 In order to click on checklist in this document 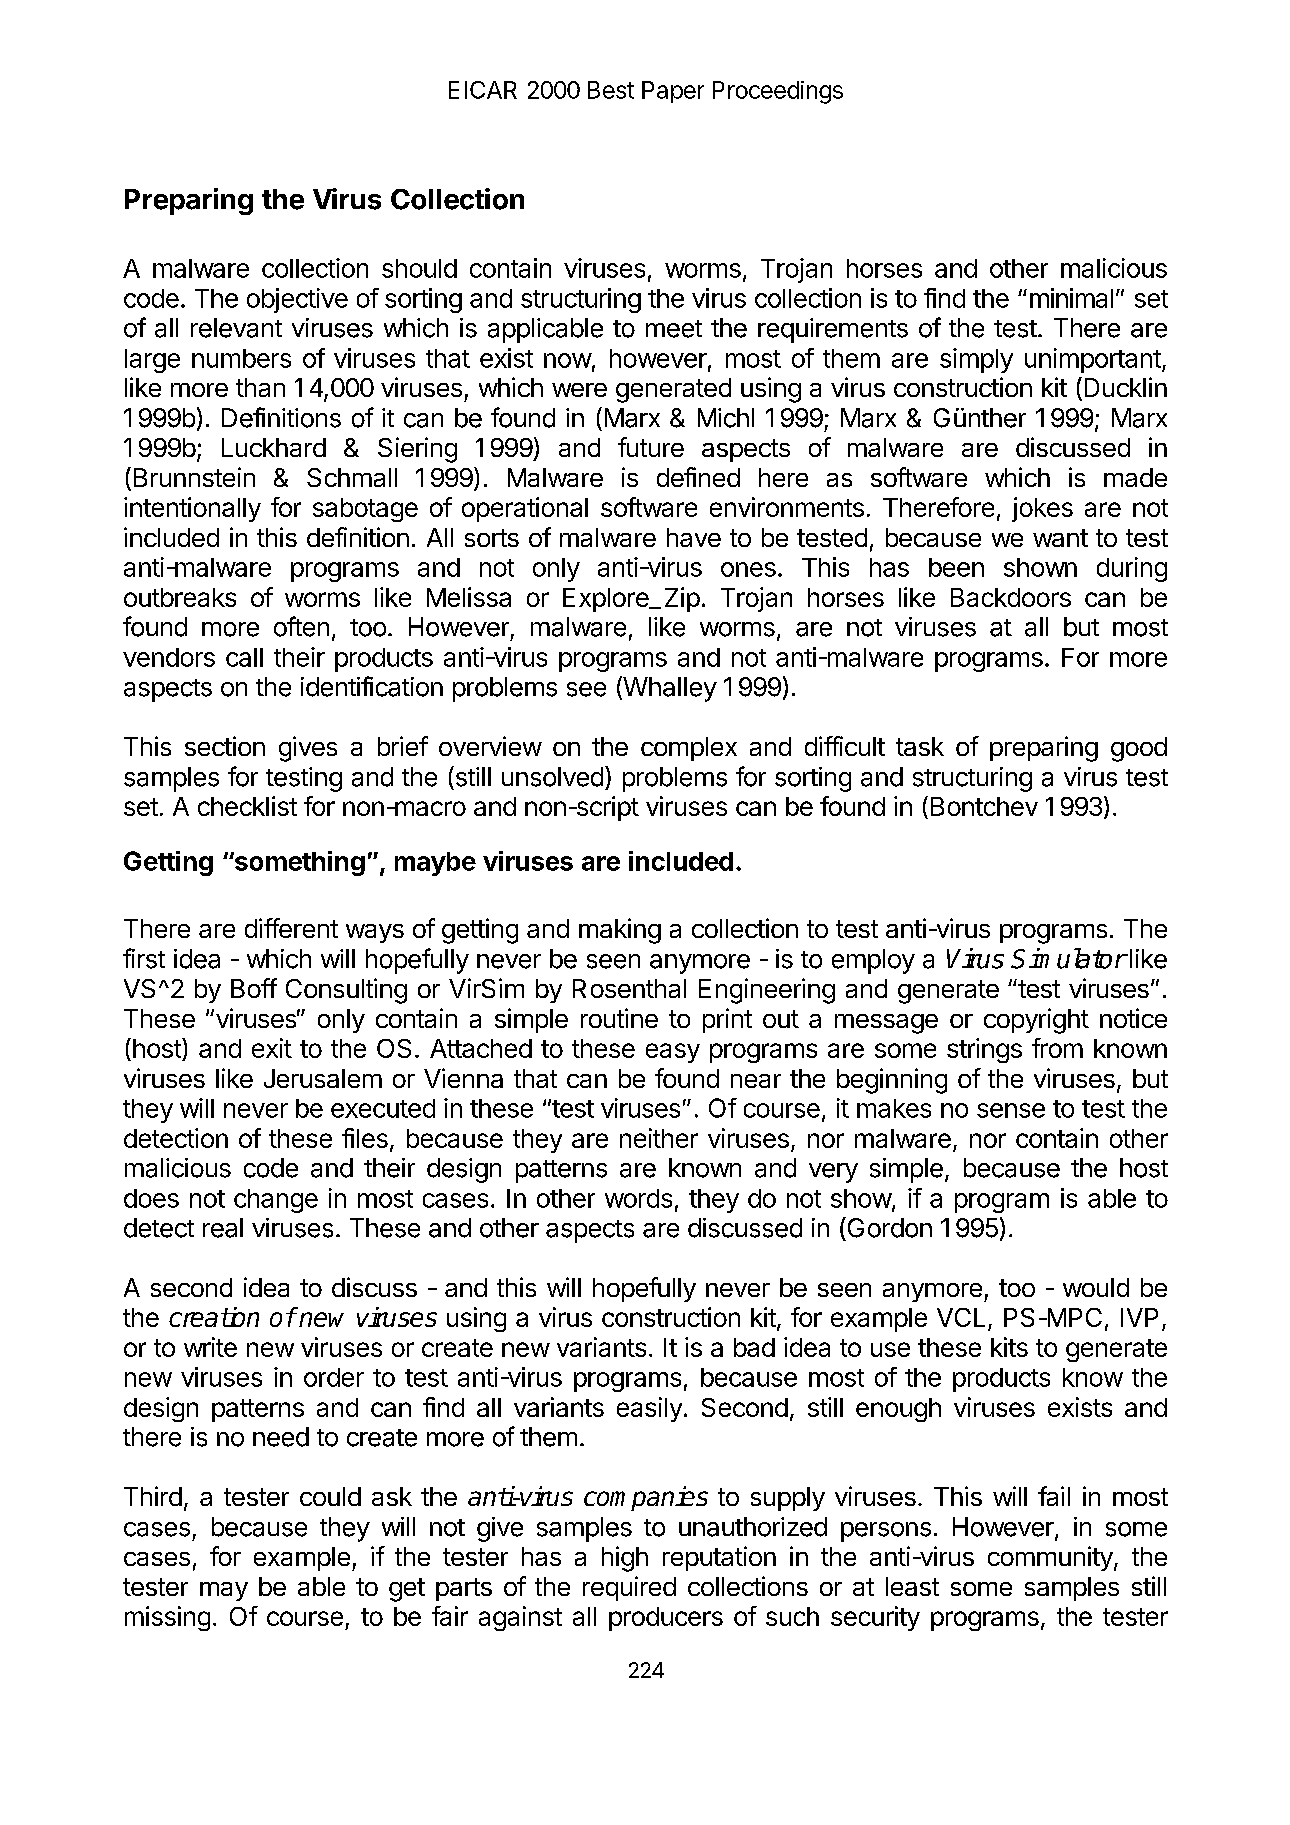, I will do `click(247, 806)`.
